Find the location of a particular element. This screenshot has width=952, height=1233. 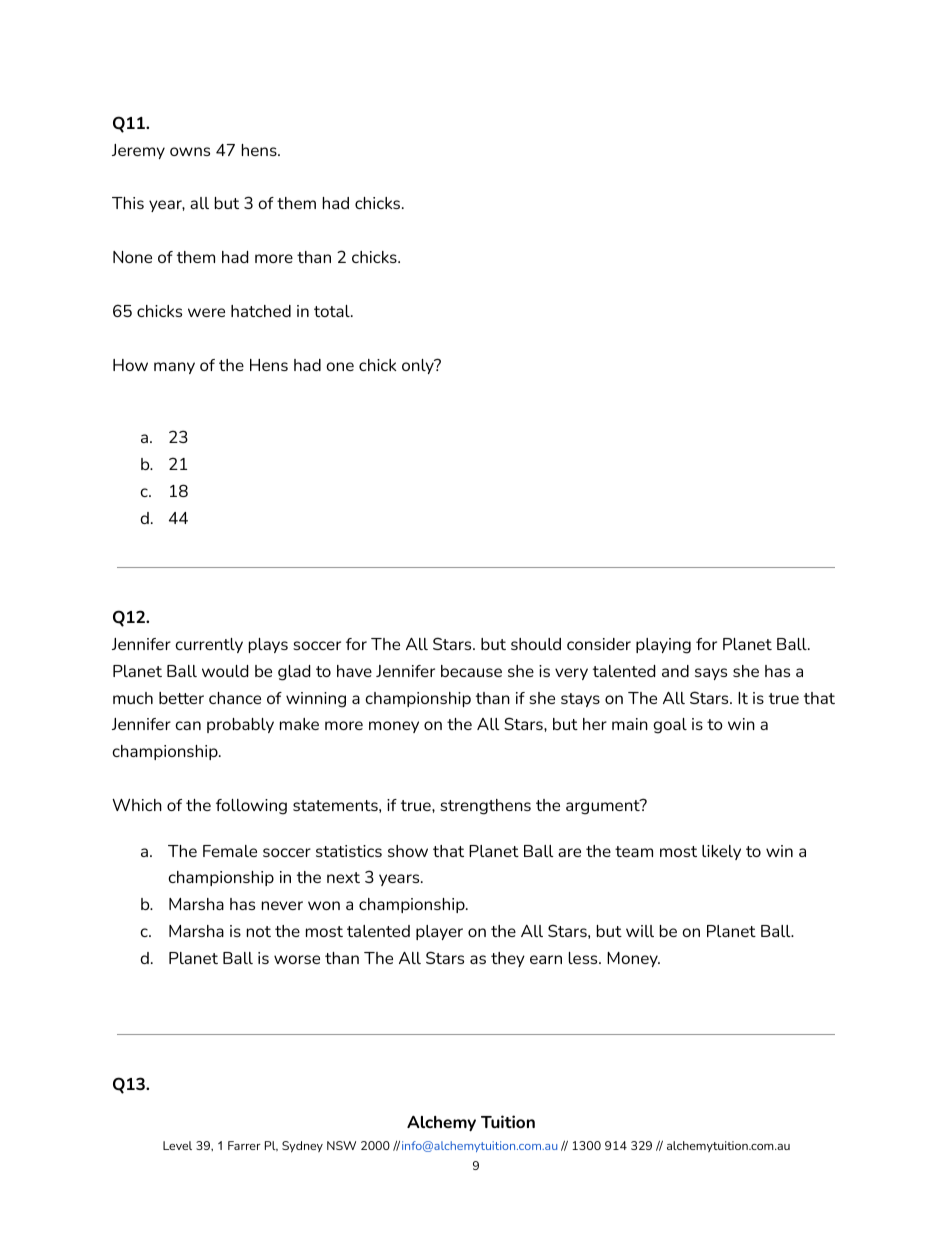

NSW is located at coordinates (341, 1145).
